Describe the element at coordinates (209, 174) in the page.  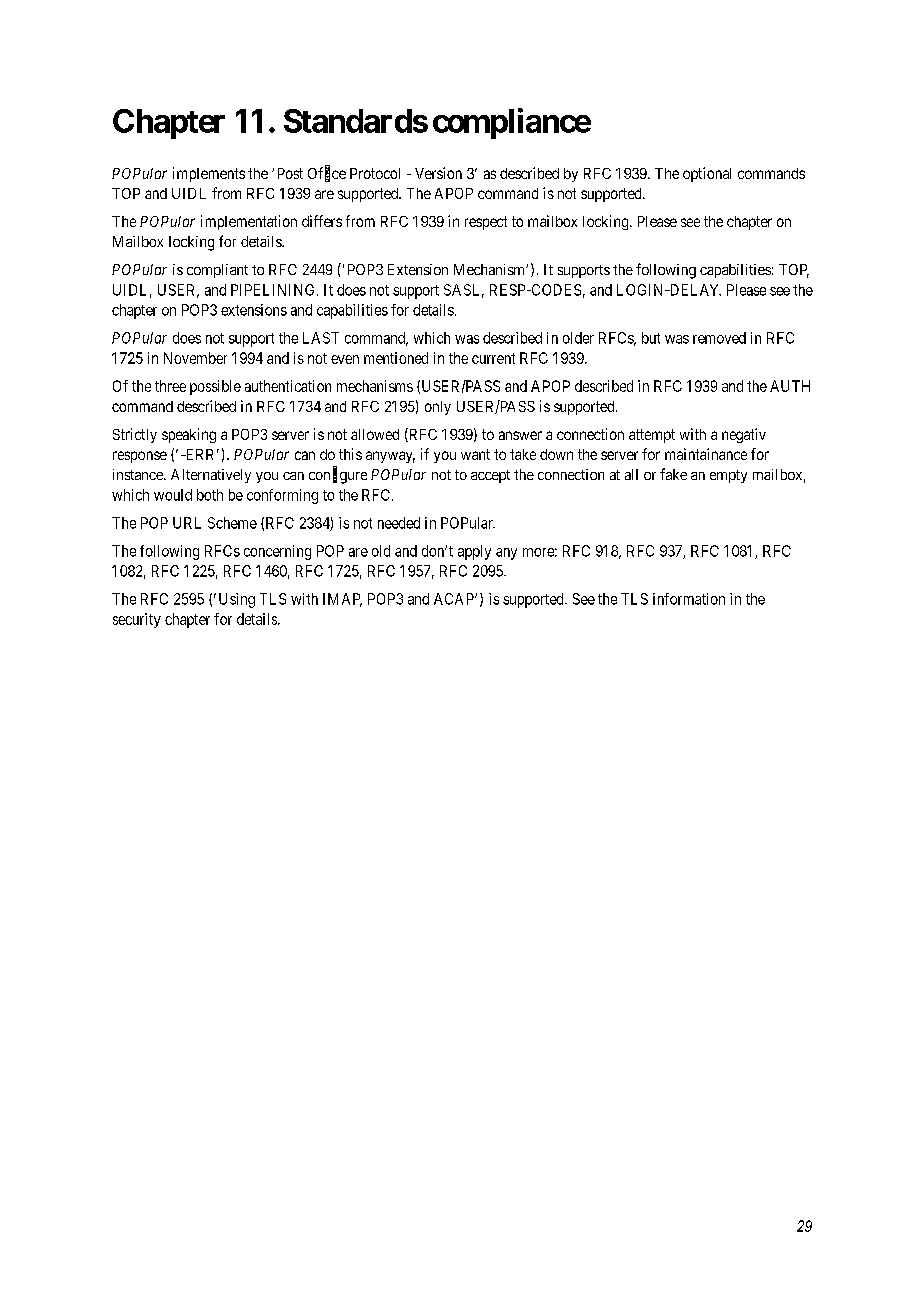
I see `implements` at that location.
